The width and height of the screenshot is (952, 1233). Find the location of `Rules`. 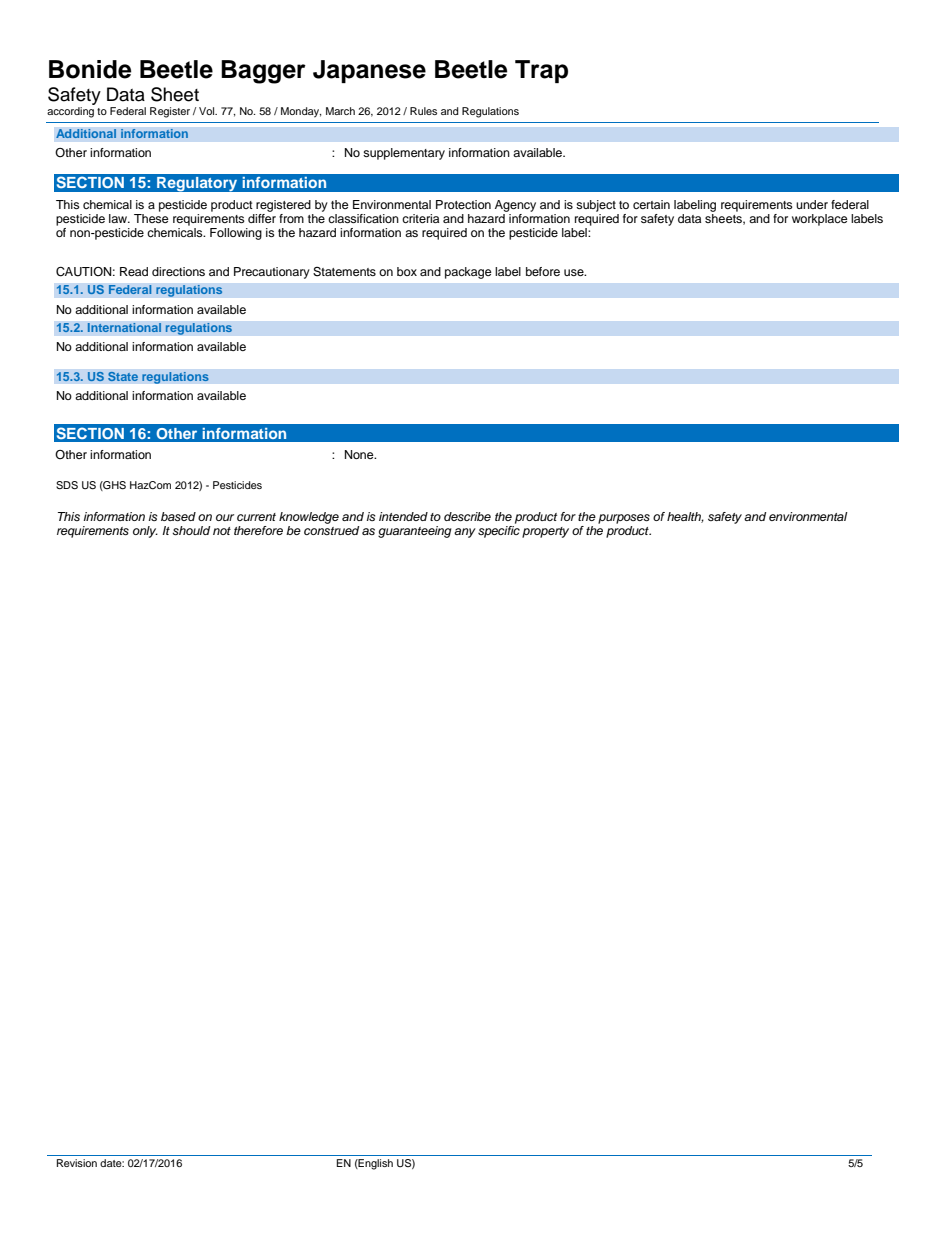

Rules is located at coordinates (423, 111).
